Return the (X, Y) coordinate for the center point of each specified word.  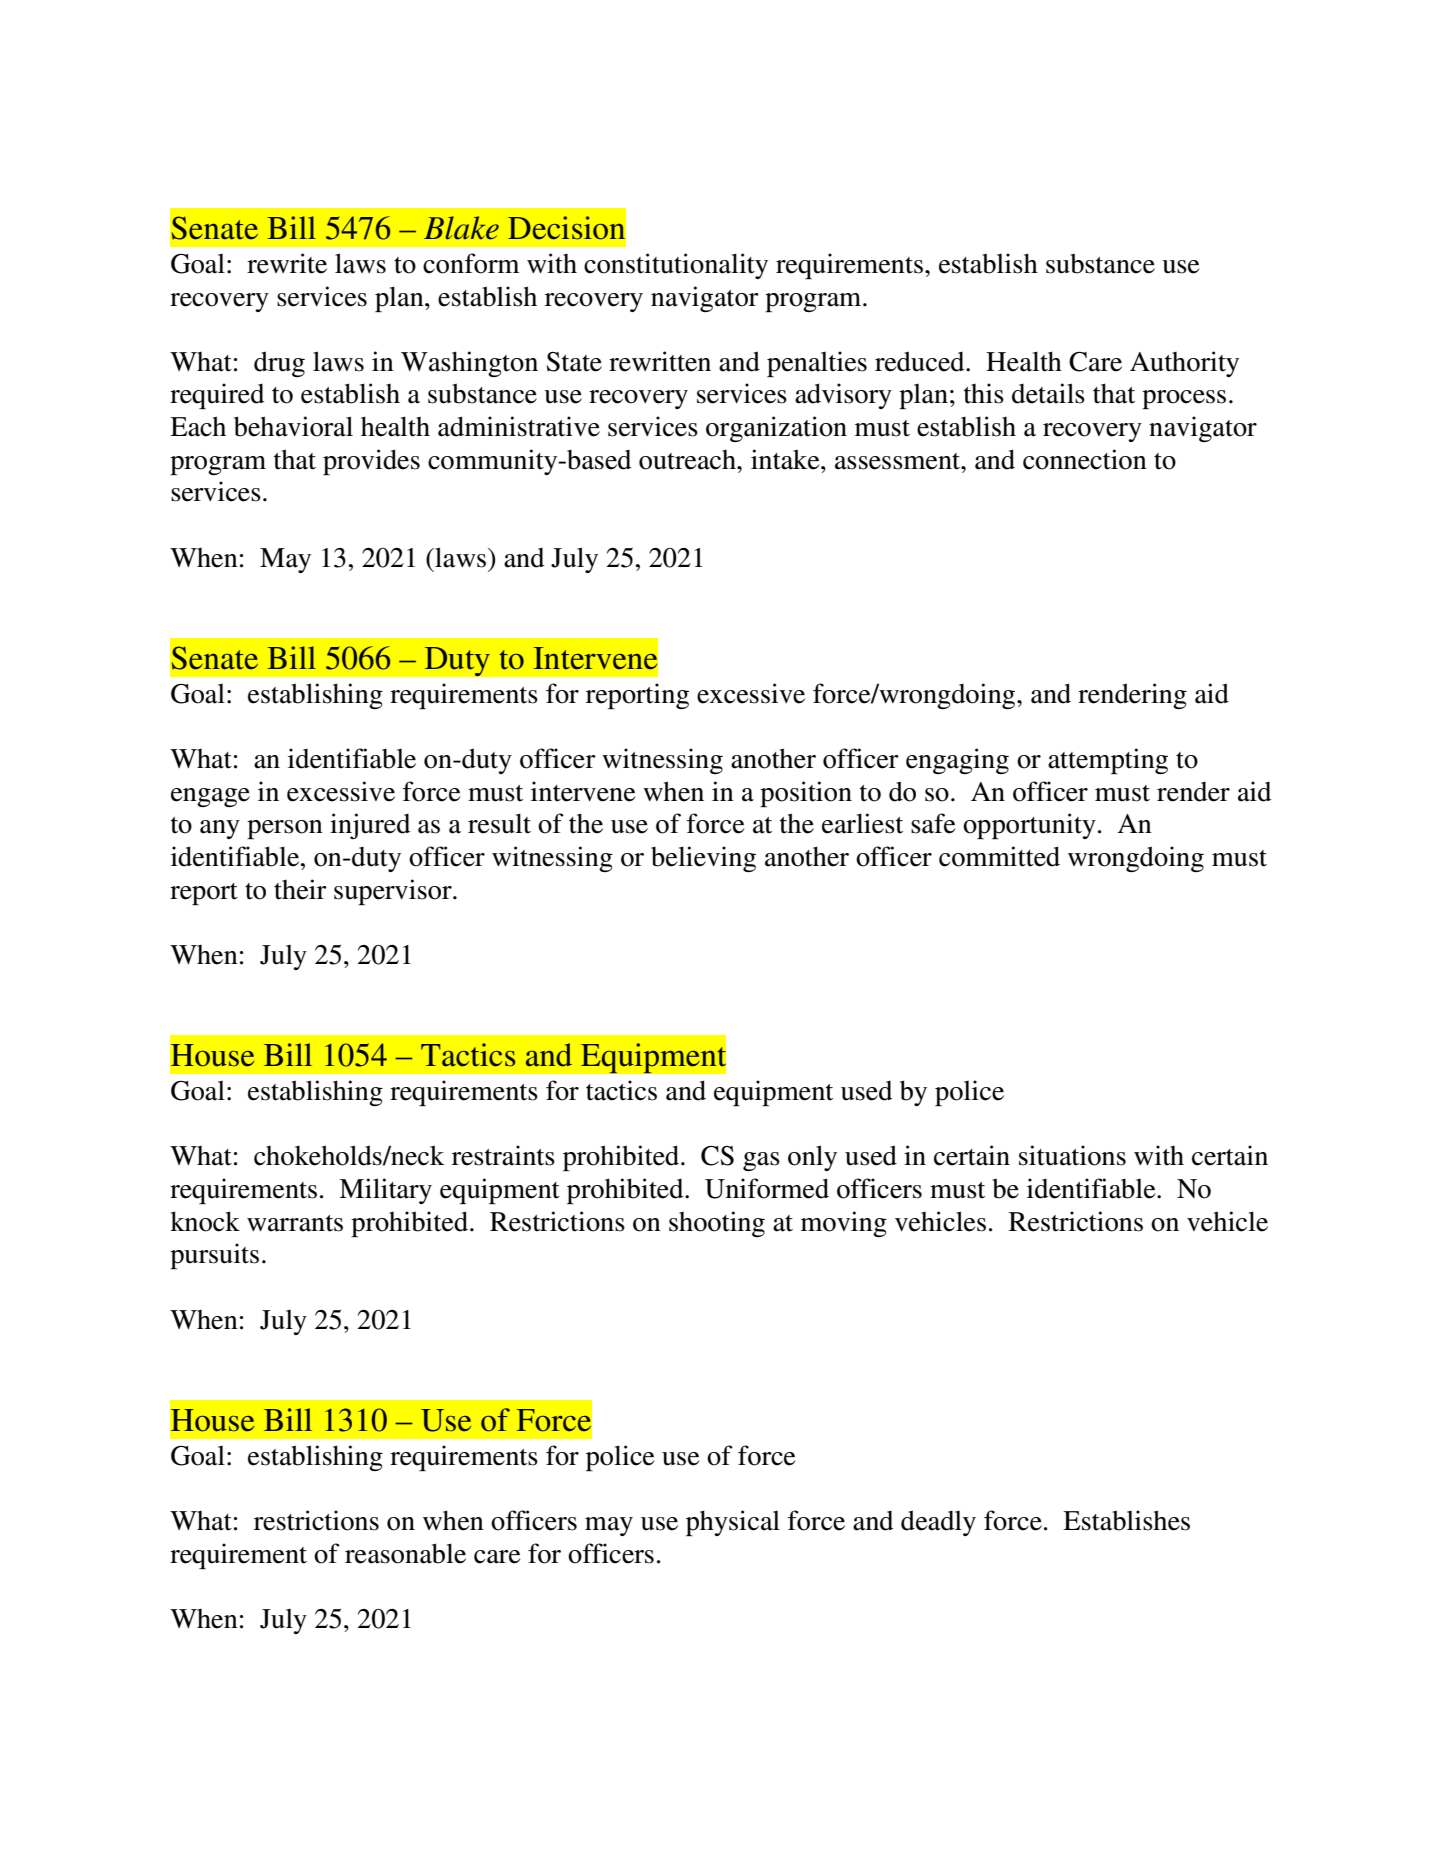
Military (385, 1191)
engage (210, 797)
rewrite (287, 263)
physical (733, 1523)
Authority (1184, 364)
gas (761, 1161)
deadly (938, 1523)
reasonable (405, 1553)
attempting (1108, 761)
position (806, 794)
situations (1072, 1155)
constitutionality (676, 266)
